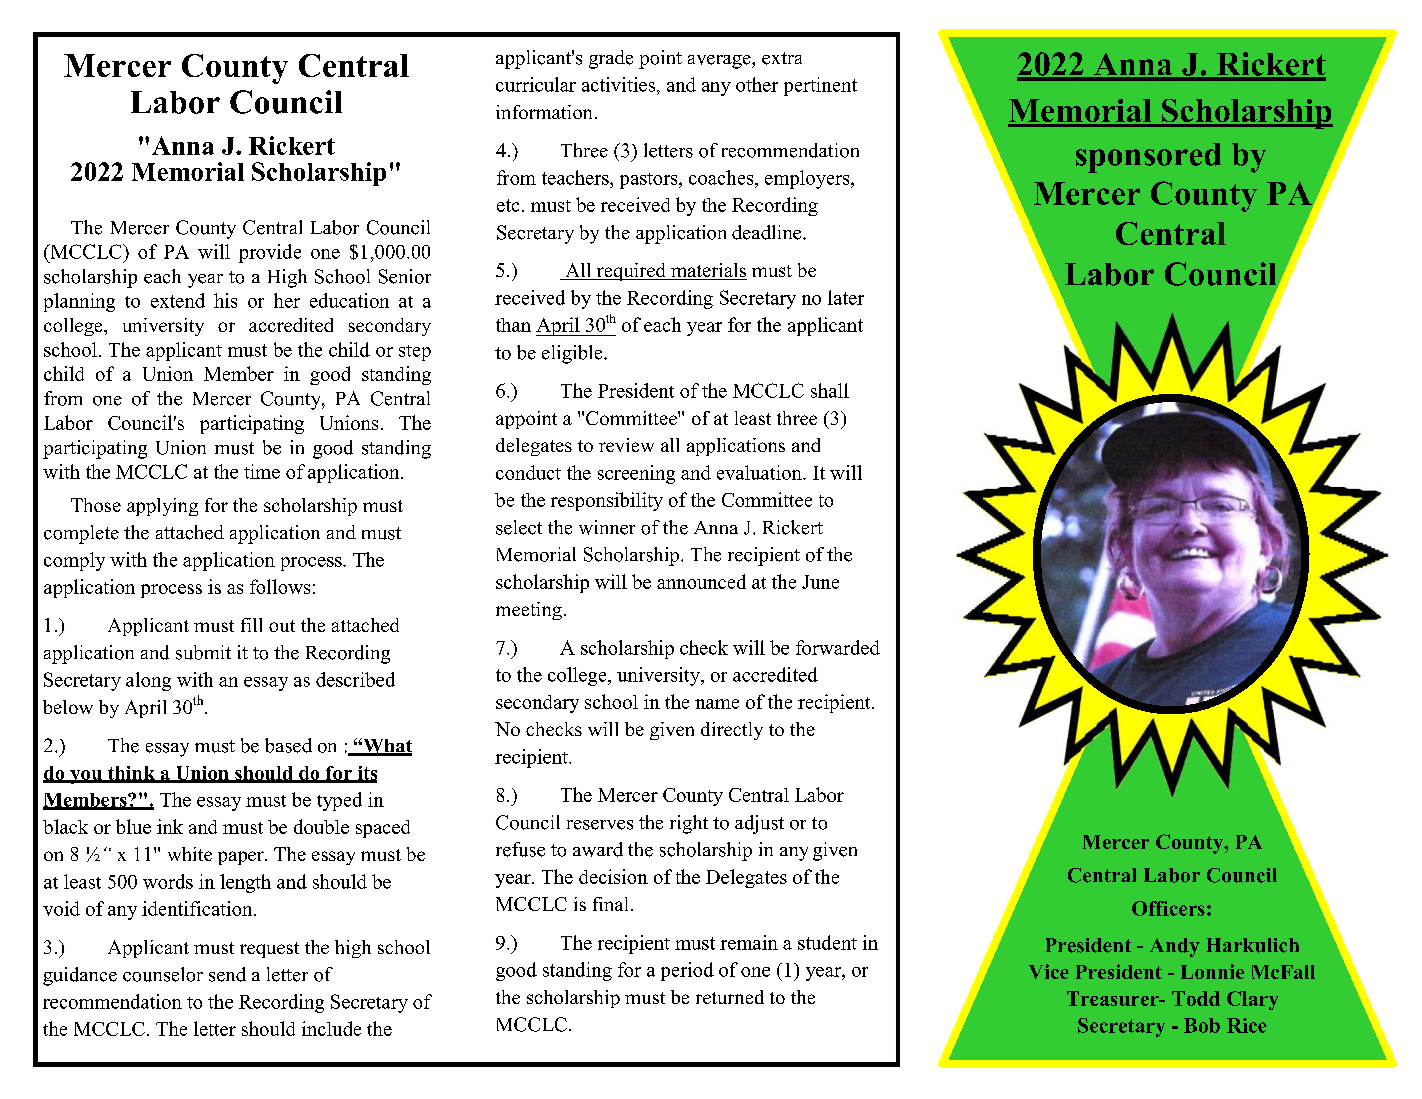  I want to click on send, so click(227, 974).
